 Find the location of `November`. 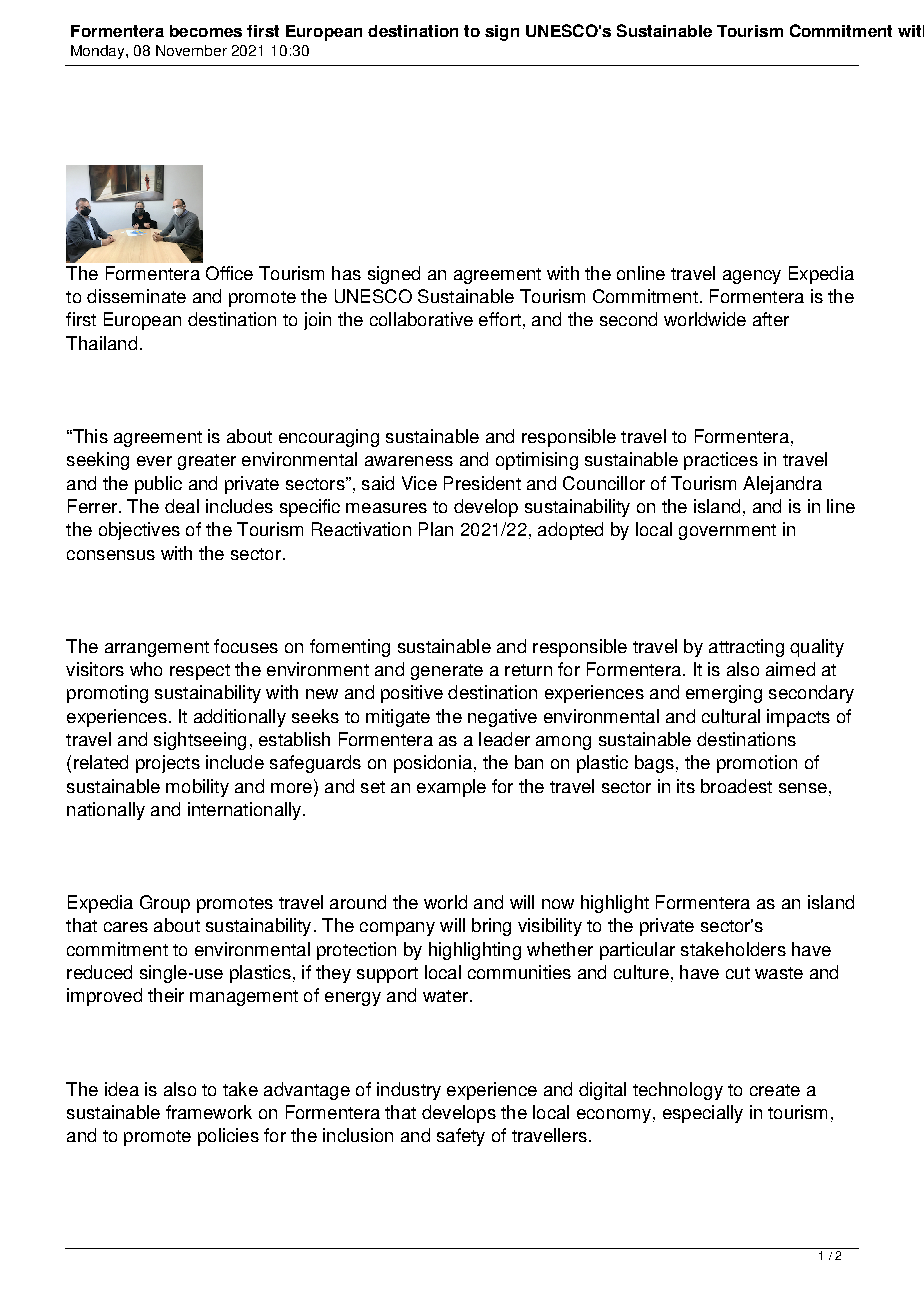

November is located at coordinates (191, 50).
